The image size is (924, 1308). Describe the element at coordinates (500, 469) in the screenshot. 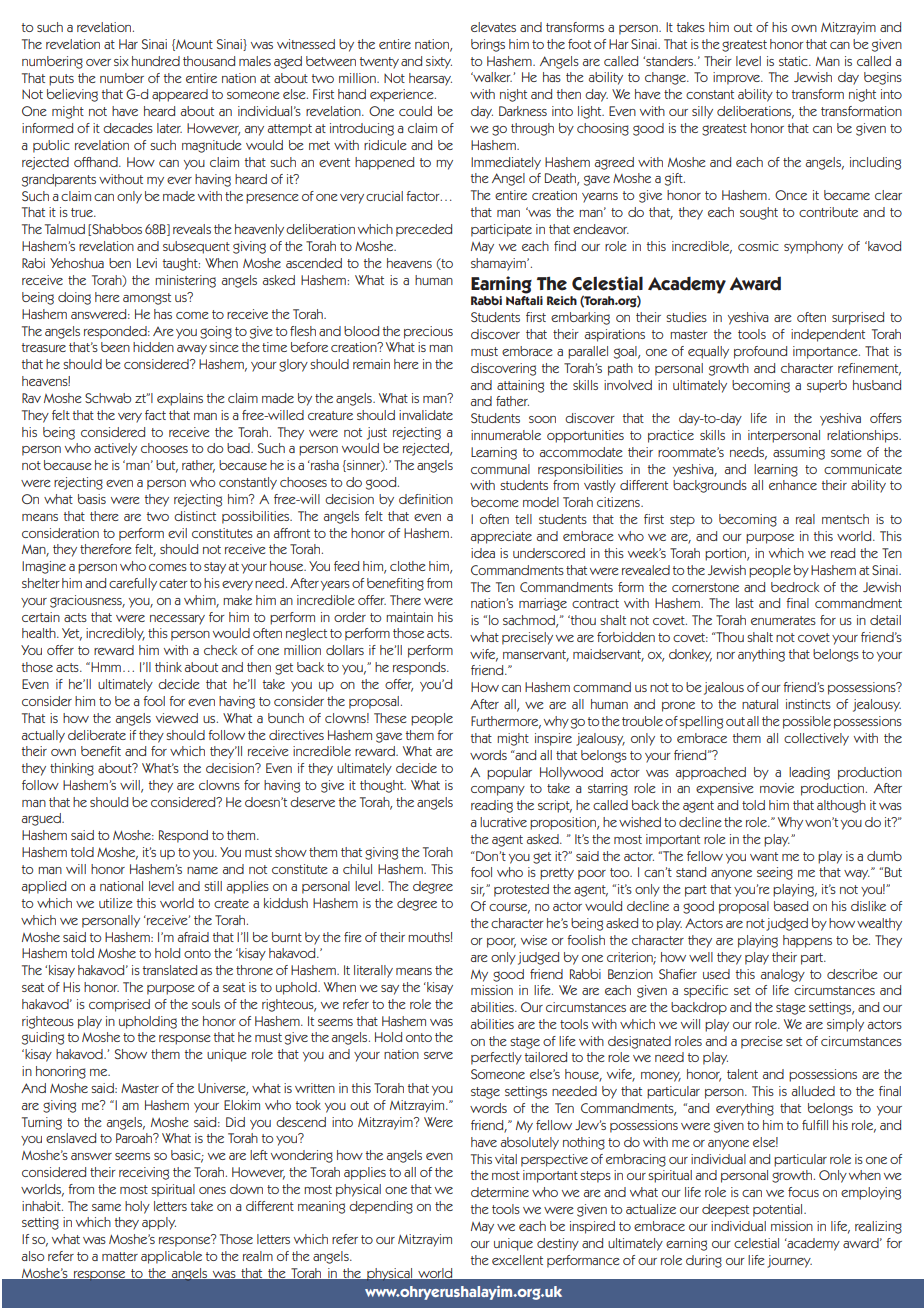

I see `communal` at that location.
